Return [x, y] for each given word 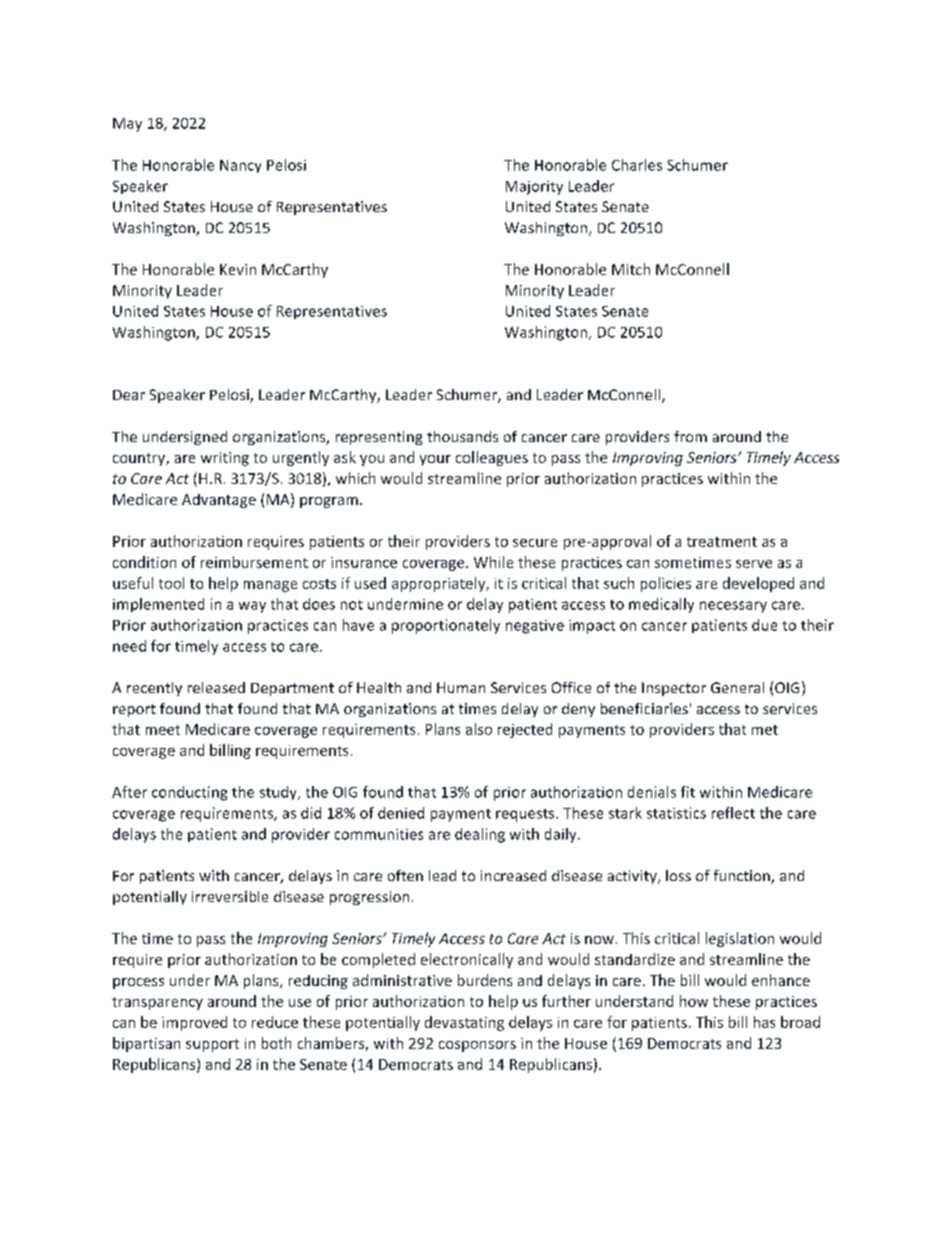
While [493, 562]
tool [171, 583]
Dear [129, 395]
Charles [637, 165]
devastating [464, 1023]
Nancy [240, 166]
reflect [733, 813]
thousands [462, 436]
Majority [534, 188]
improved [194, 1023]
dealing [480, 835]
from [690, 436]
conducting [189, 793]
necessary [733, 607]
